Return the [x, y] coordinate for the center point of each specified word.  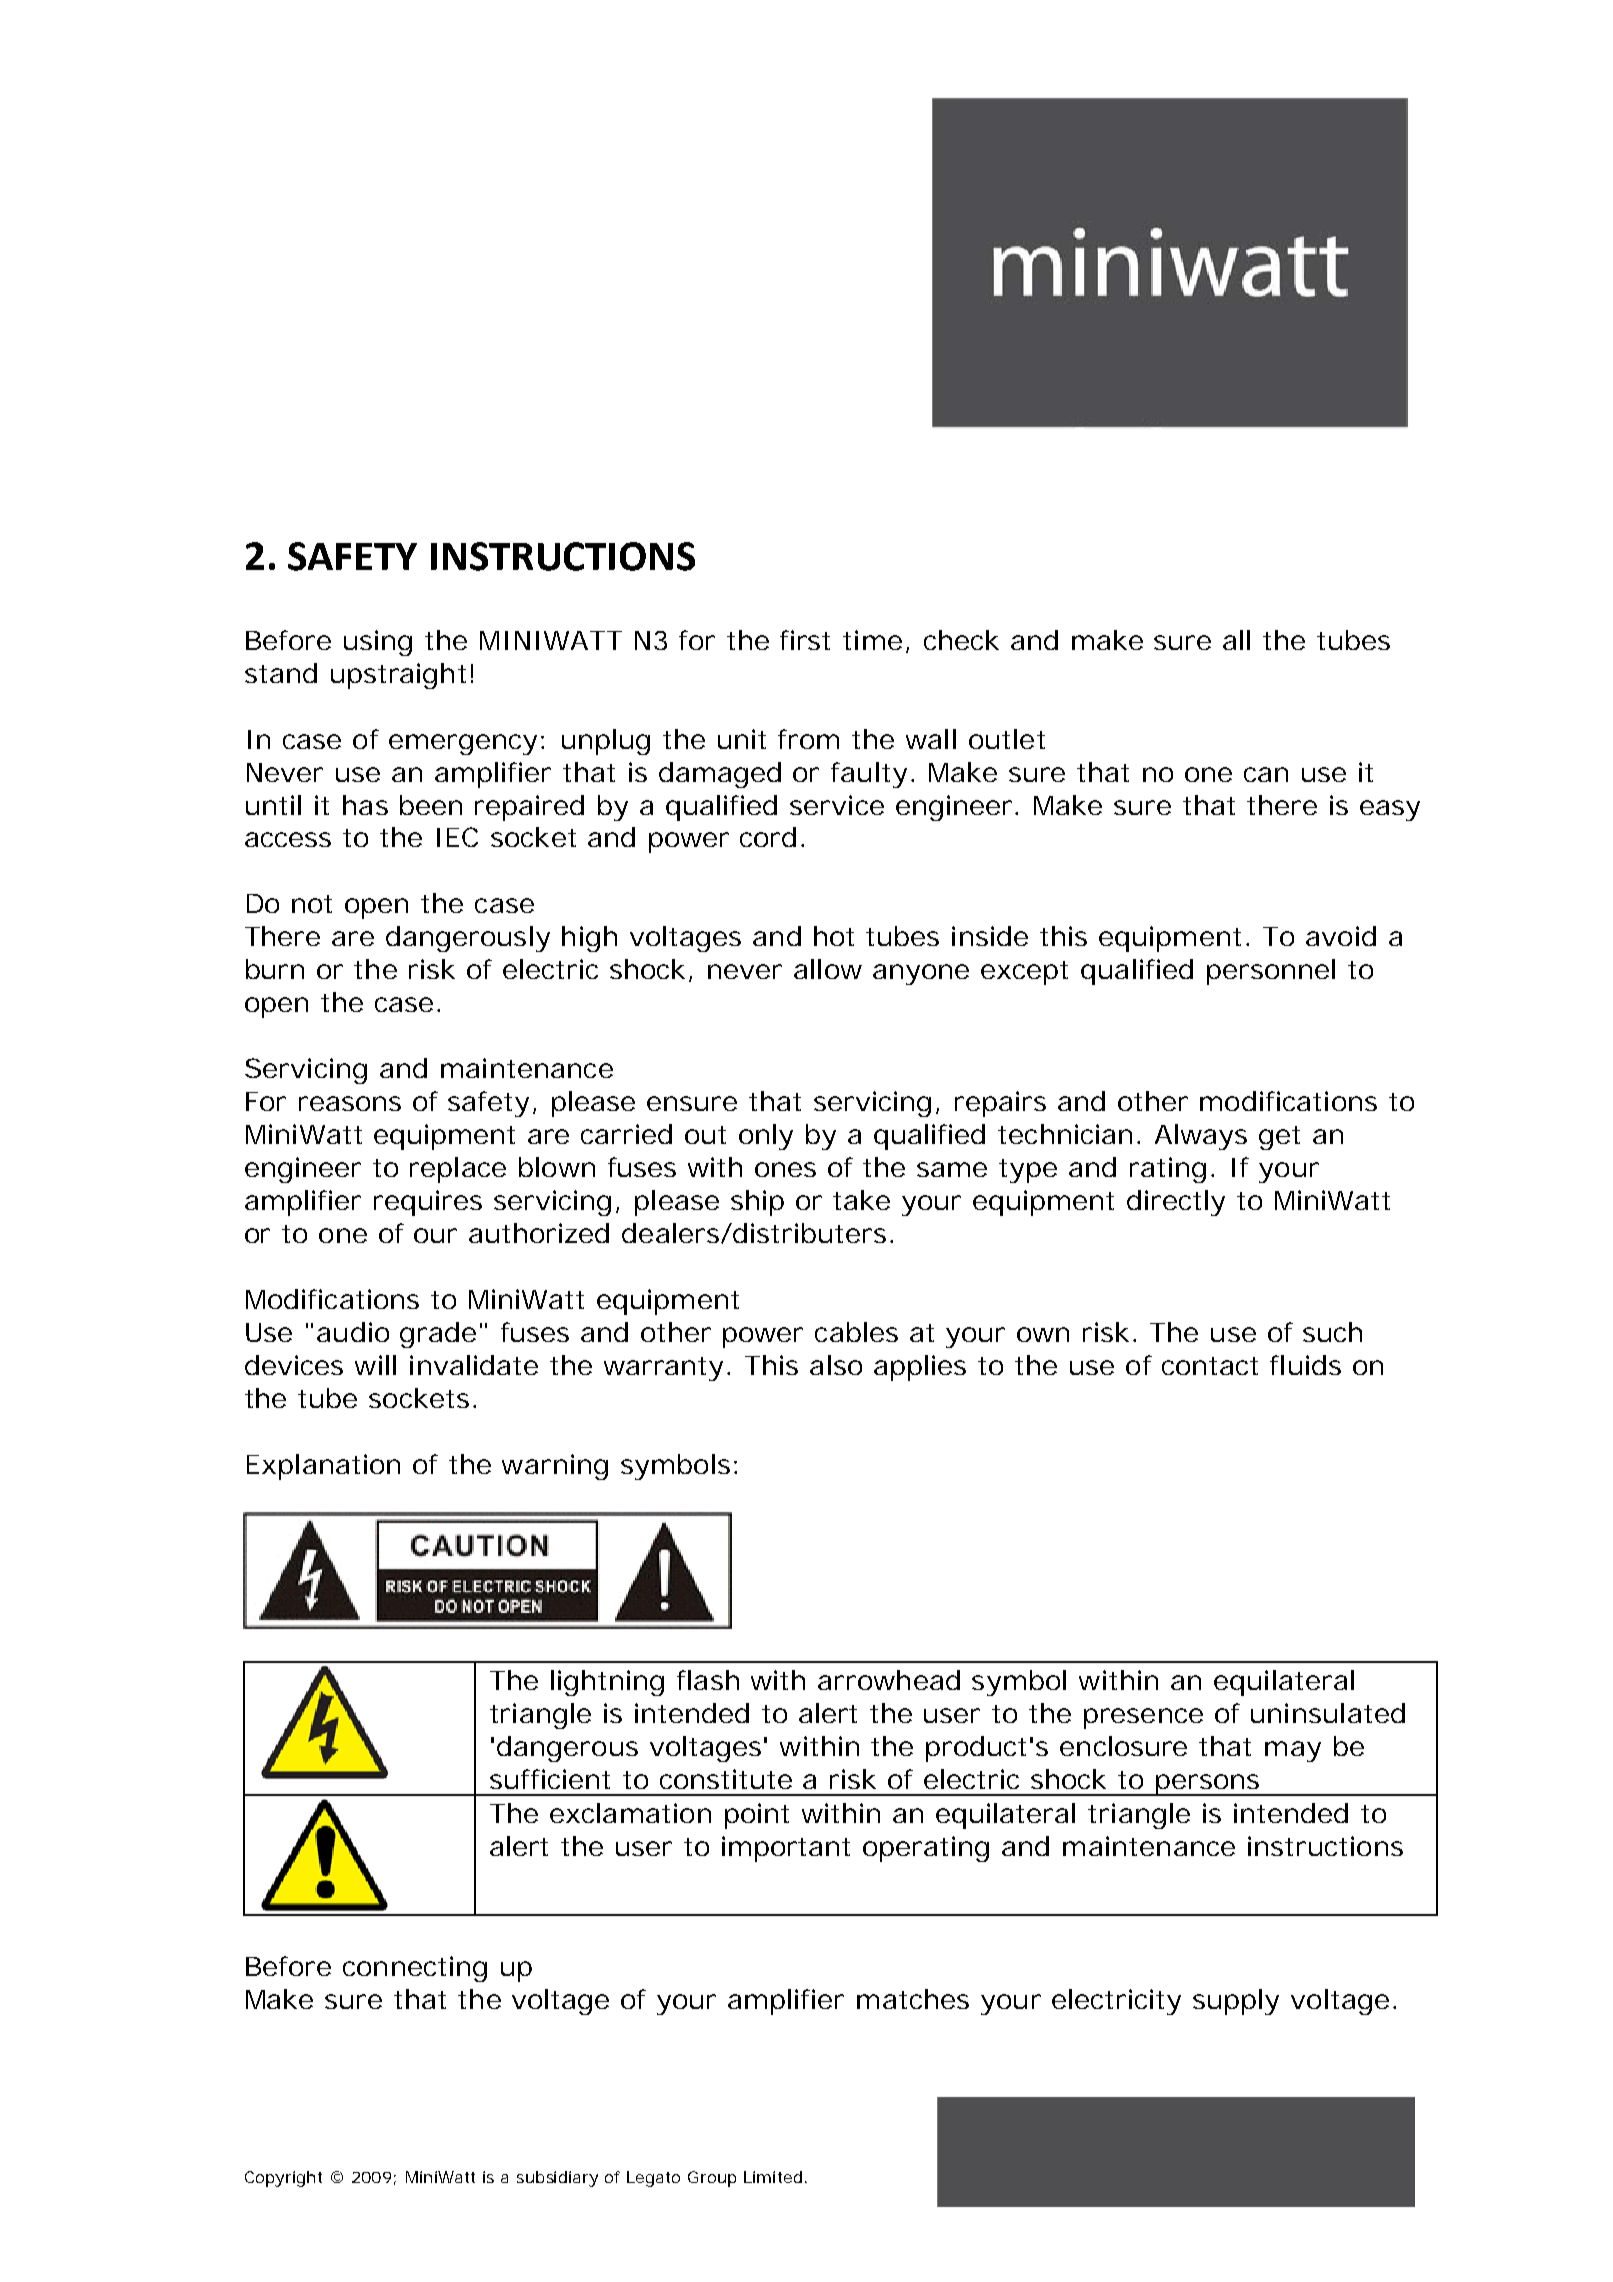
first [805, 640]
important [786, 1849]
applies [920, 1368]
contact [1210, 1366]
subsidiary [557, 2179]
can [1265, 774]
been [430, 805]
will [375, 1365]
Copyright [283, 2179]
